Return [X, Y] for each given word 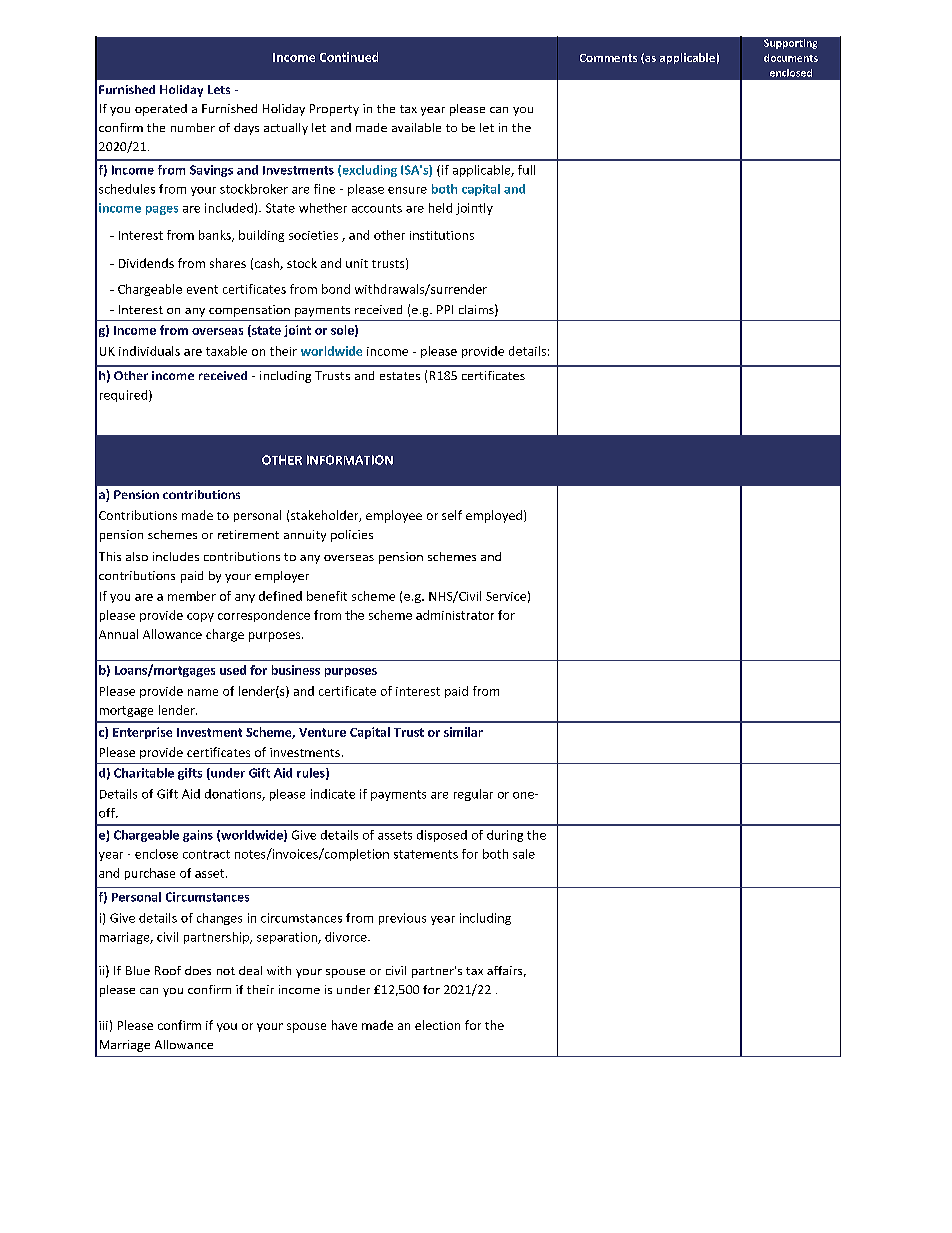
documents [791, 58]
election [437, 1025]
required [125, 396]
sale [524, 854]
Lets [219, 89]
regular [473, 795]
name [203, 692]
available [416, 127]
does [198, 970]
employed [494, 516]
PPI [445, 309]
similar [463, 732]
